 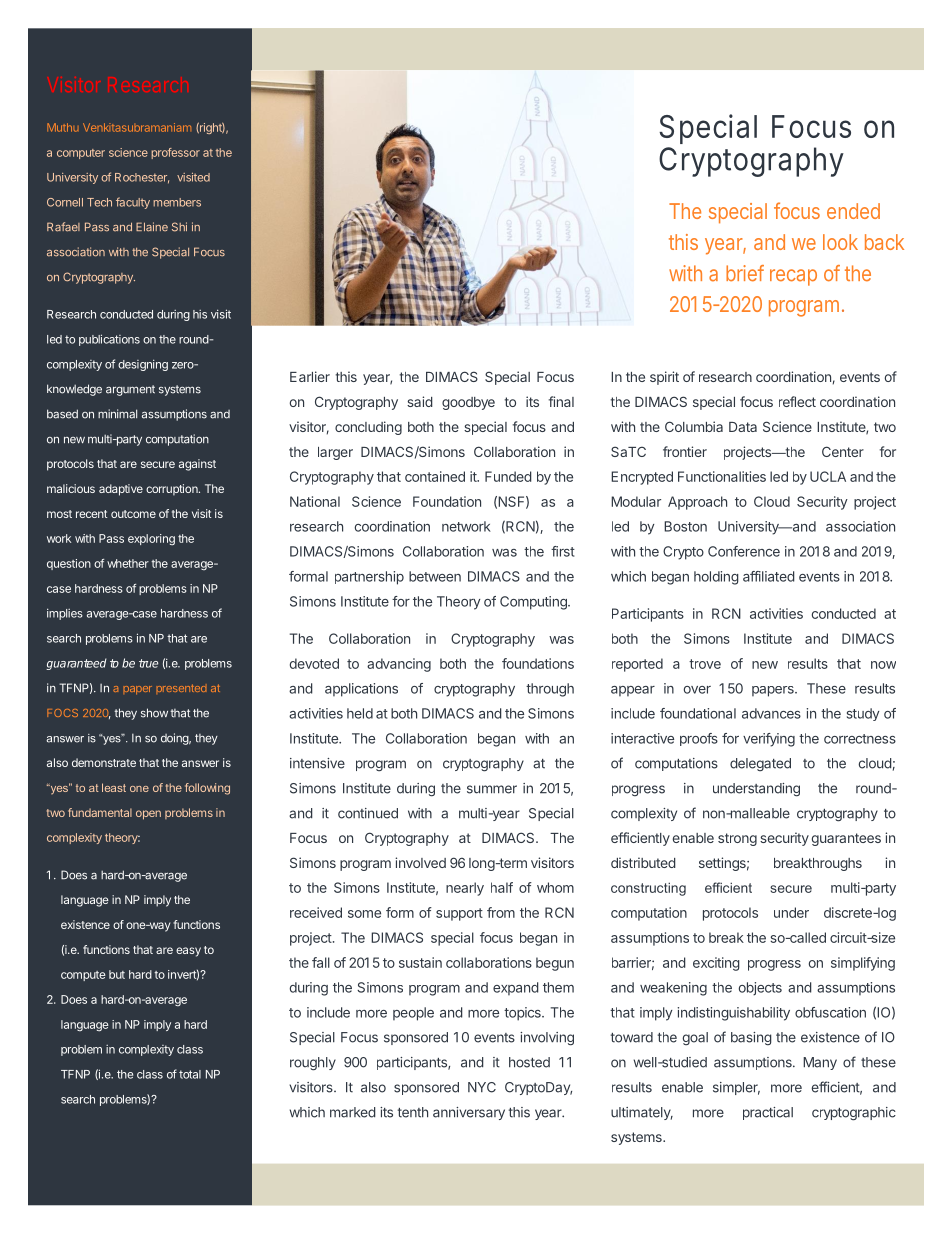 What do you see at coordinates (117, 414) in the screenshot?
I see `minimal` at bounding box center [117, 414].
